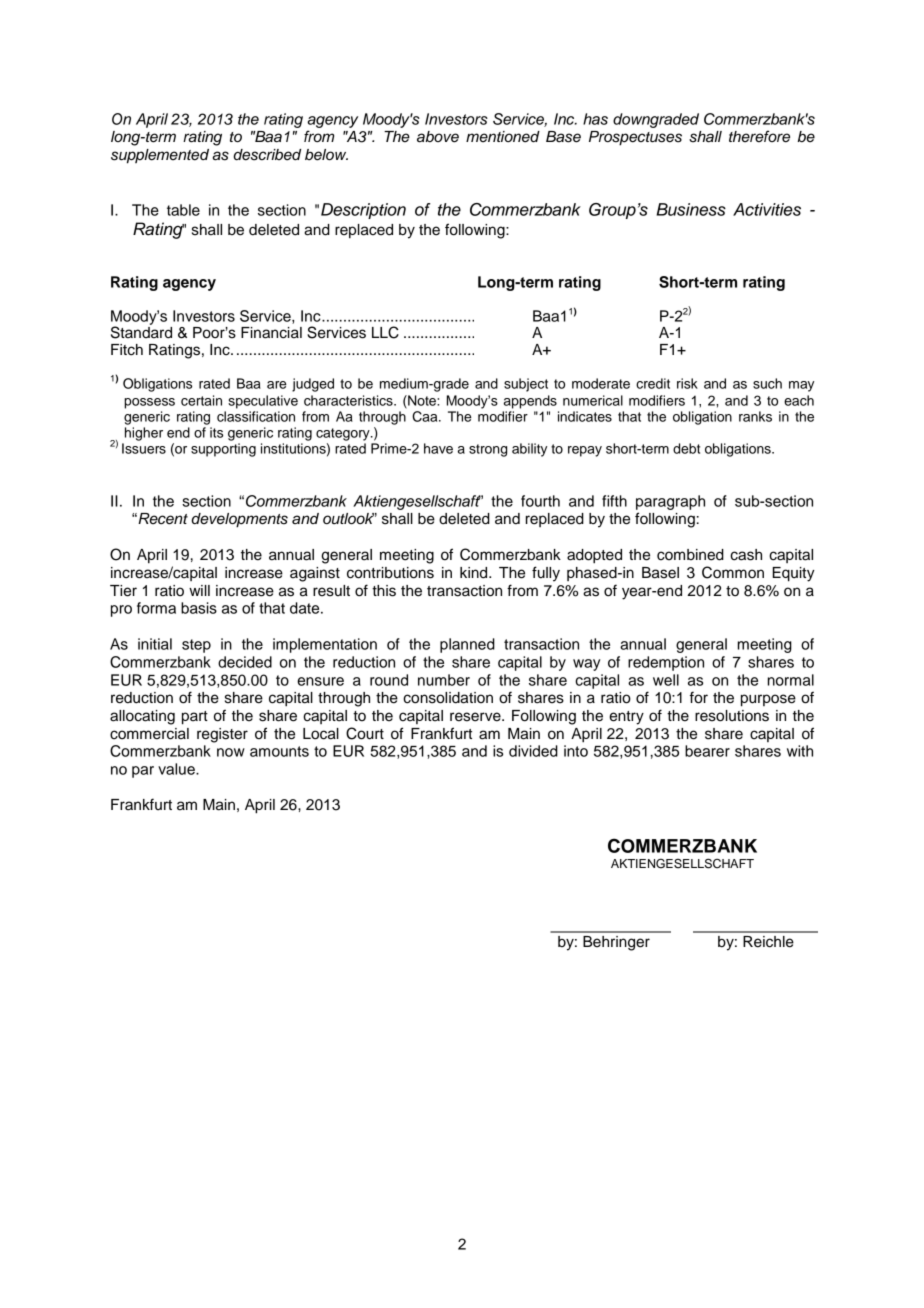 The width and height of the image is (924, 1308). What do you see at coordinates (733, 572) in the image?
I see `Common` at bounding box center [733, 572].
